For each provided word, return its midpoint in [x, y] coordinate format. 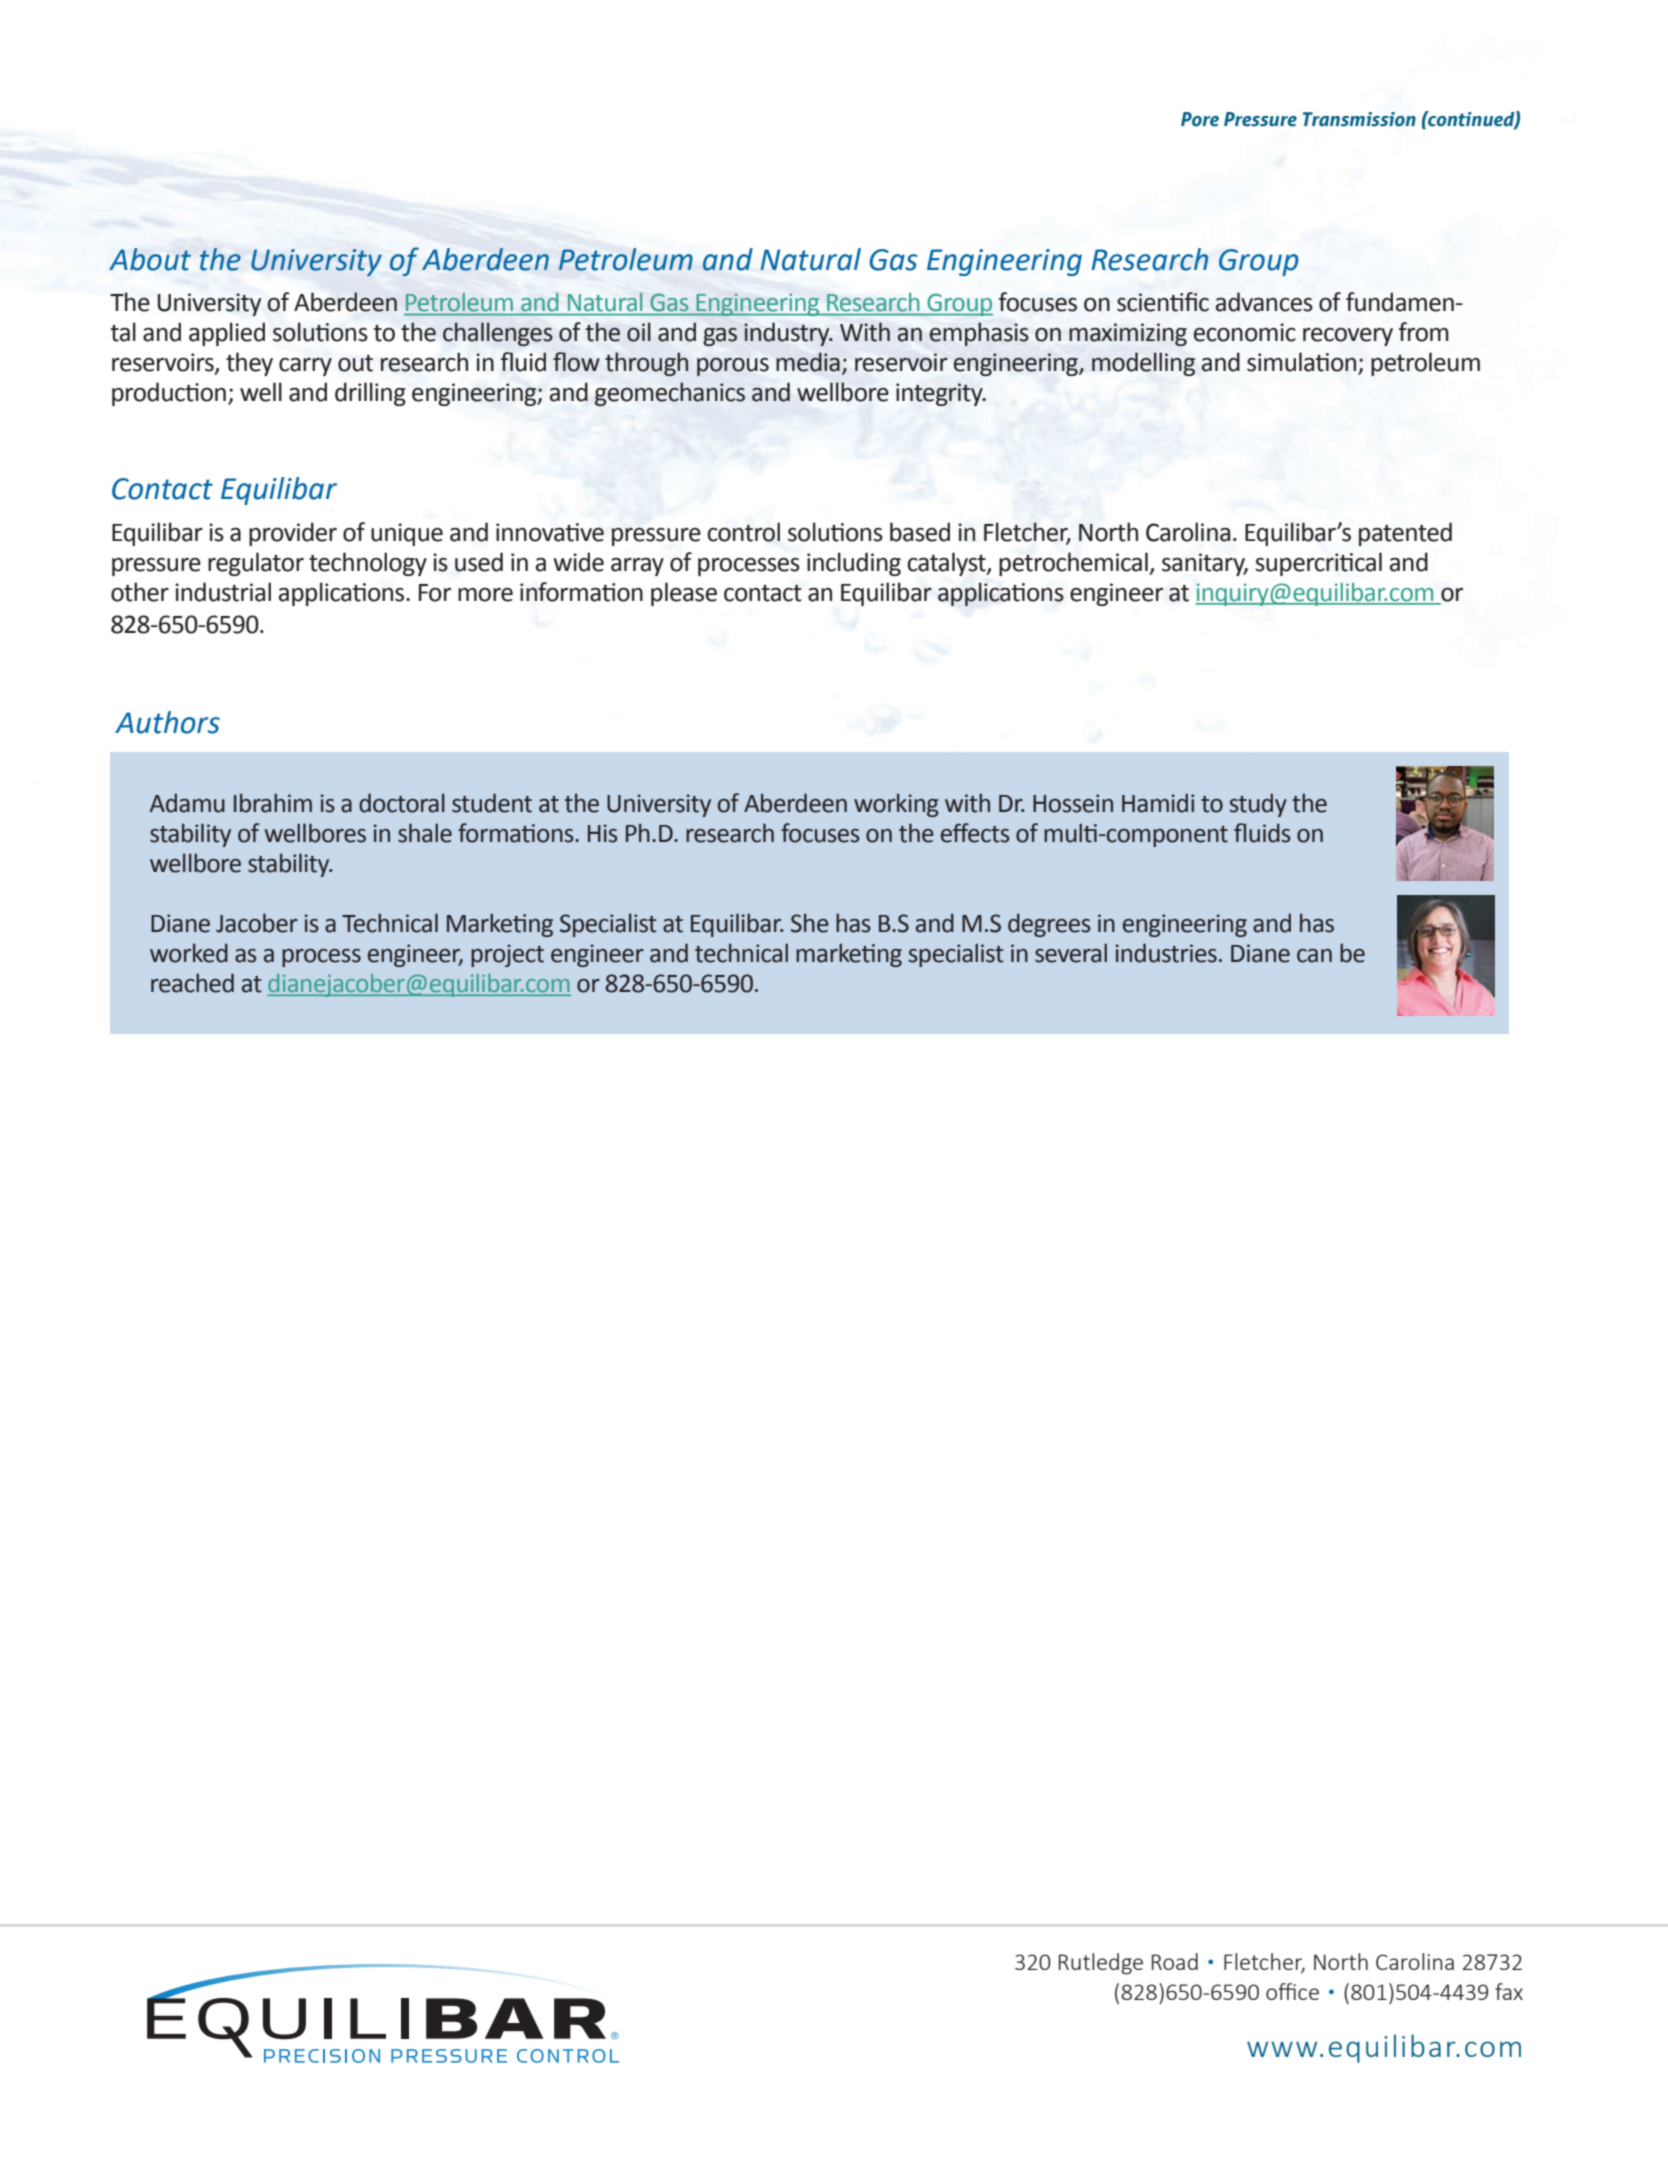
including [854, 564]
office [1292, 1991]
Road [1175, 1961]
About [150, 259]
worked [189, 953]
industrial [223, 592]
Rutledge [1101, 1964]
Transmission [1359, 119]
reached [192, 983]
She [810, 923]
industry [788, 334]
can [1314, 956]
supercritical [1318, 564]
